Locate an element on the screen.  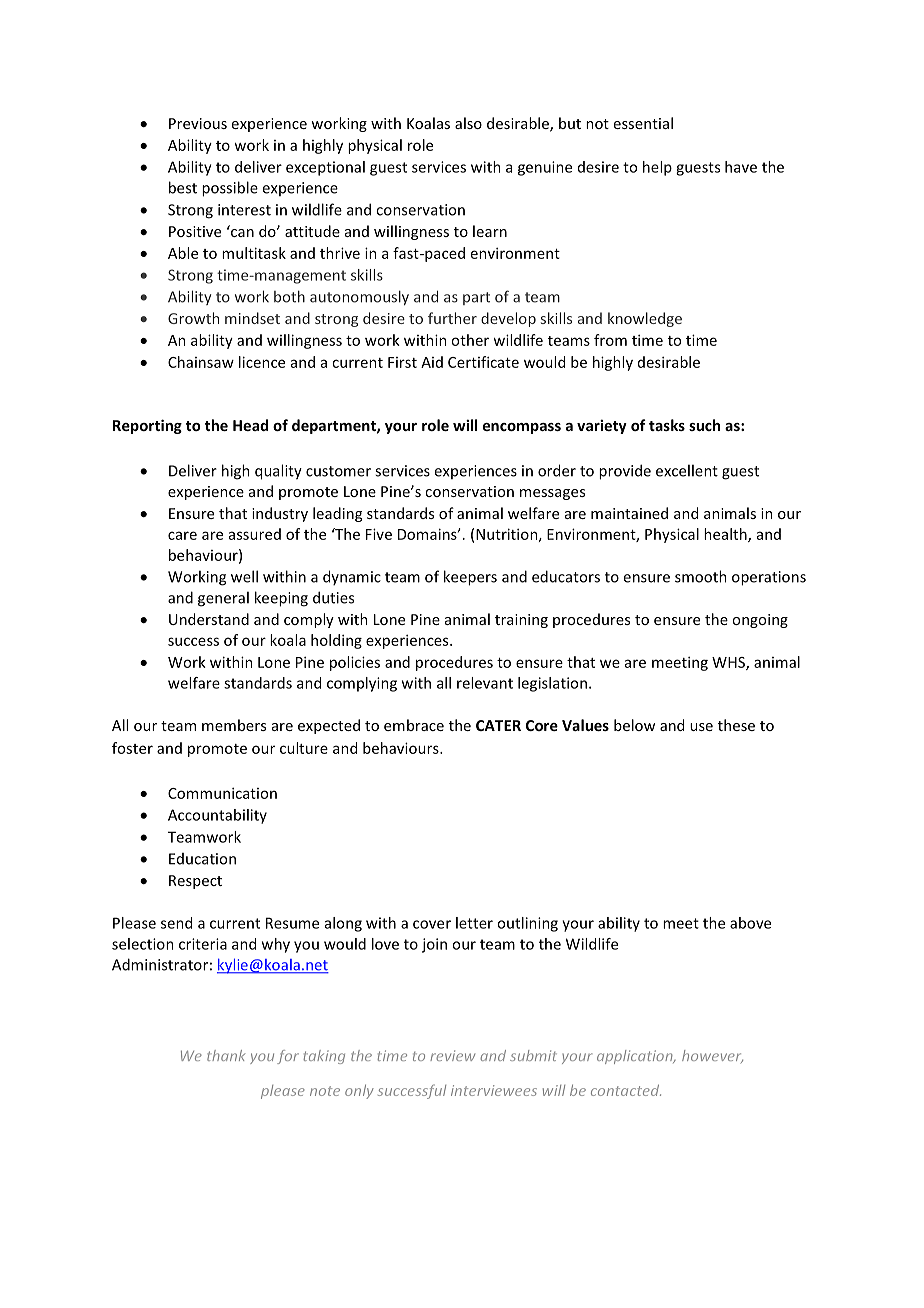
however is located at coordinates (712, 1056).
